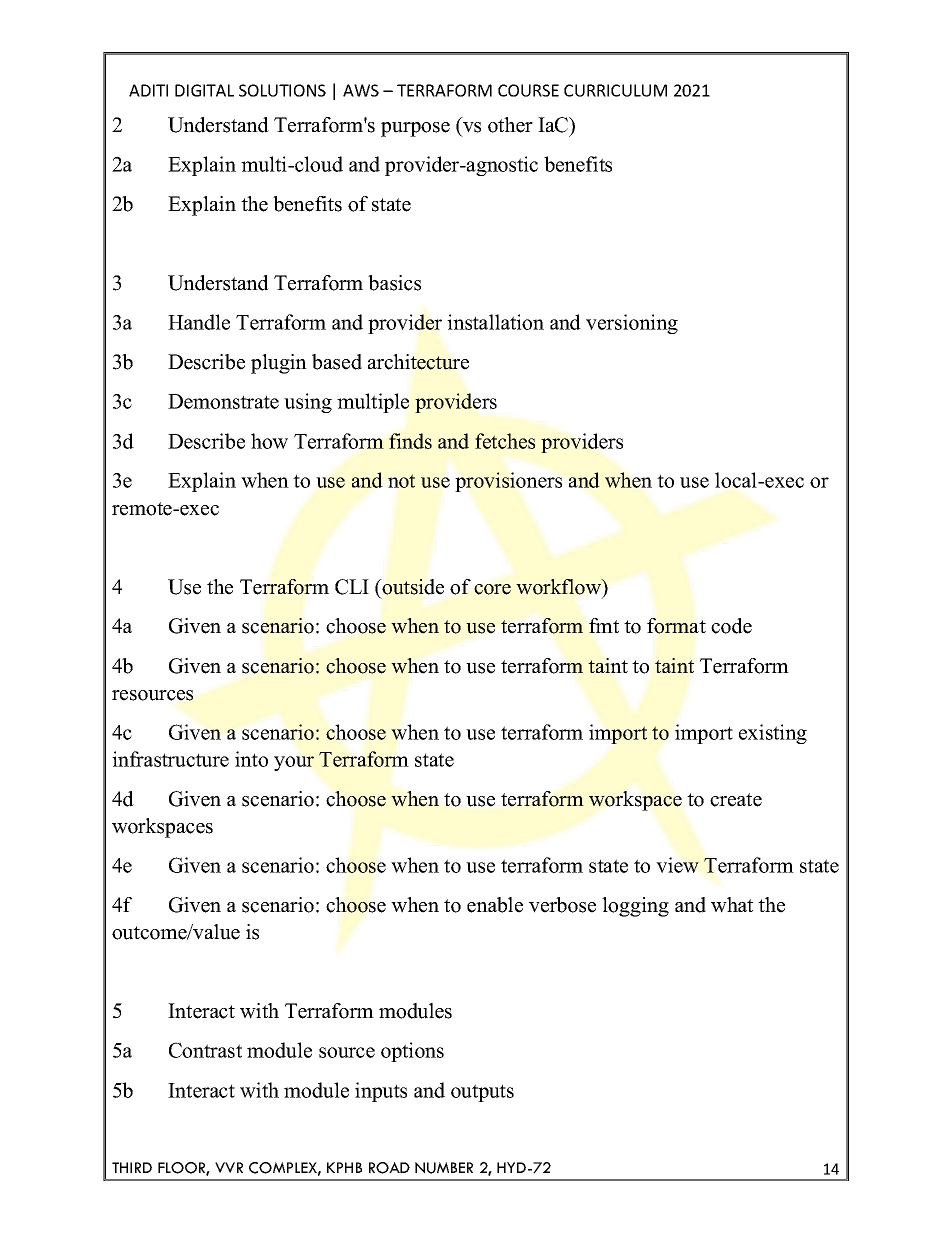 Image resolution: width=952 pixels, height=1233 pixels. I want to click on Demonstrate, so click(223, 401).
